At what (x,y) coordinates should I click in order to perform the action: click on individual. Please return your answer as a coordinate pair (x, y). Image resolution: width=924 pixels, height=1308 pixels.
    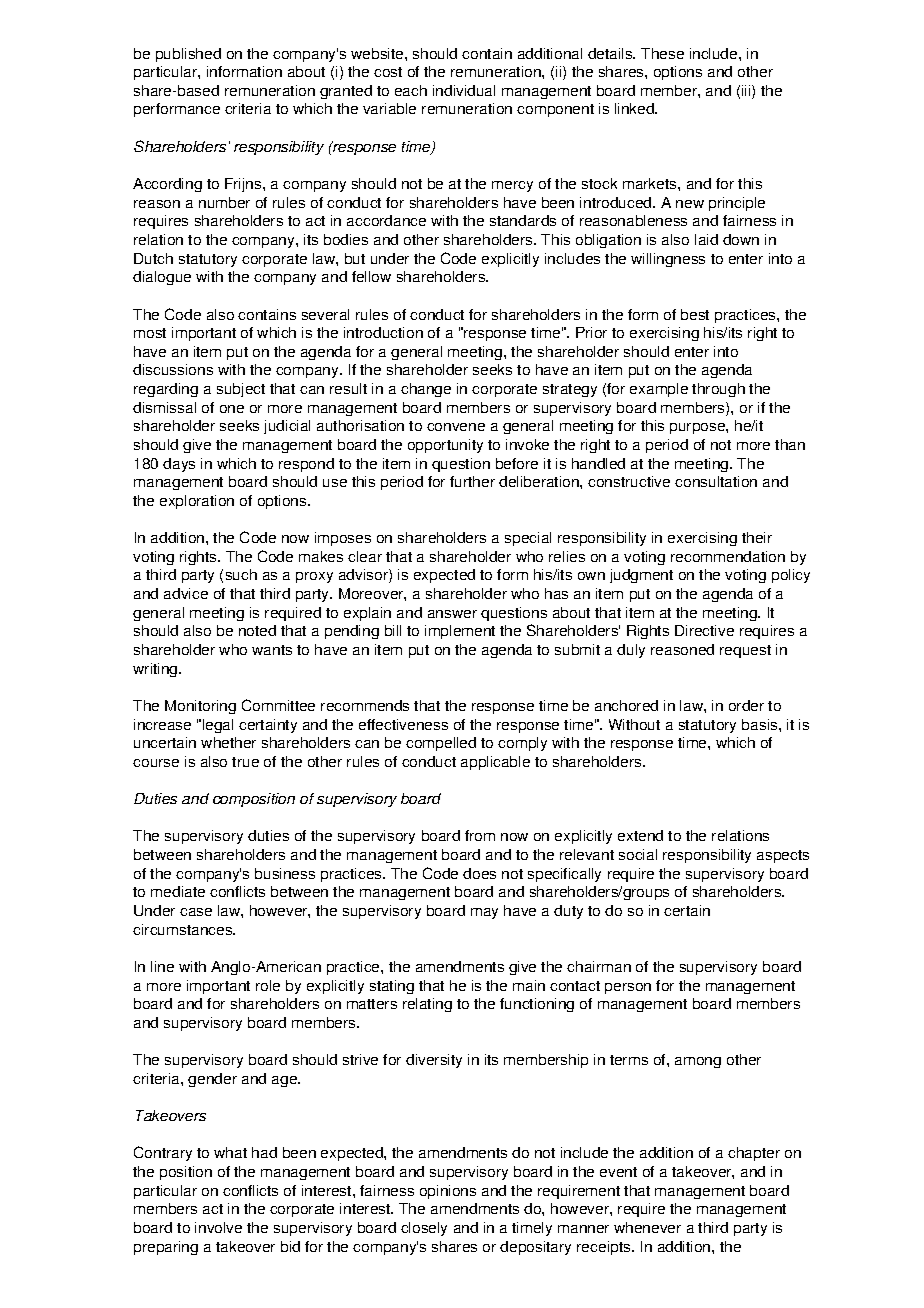
    Looking at the image, I should click on (464, 90).
